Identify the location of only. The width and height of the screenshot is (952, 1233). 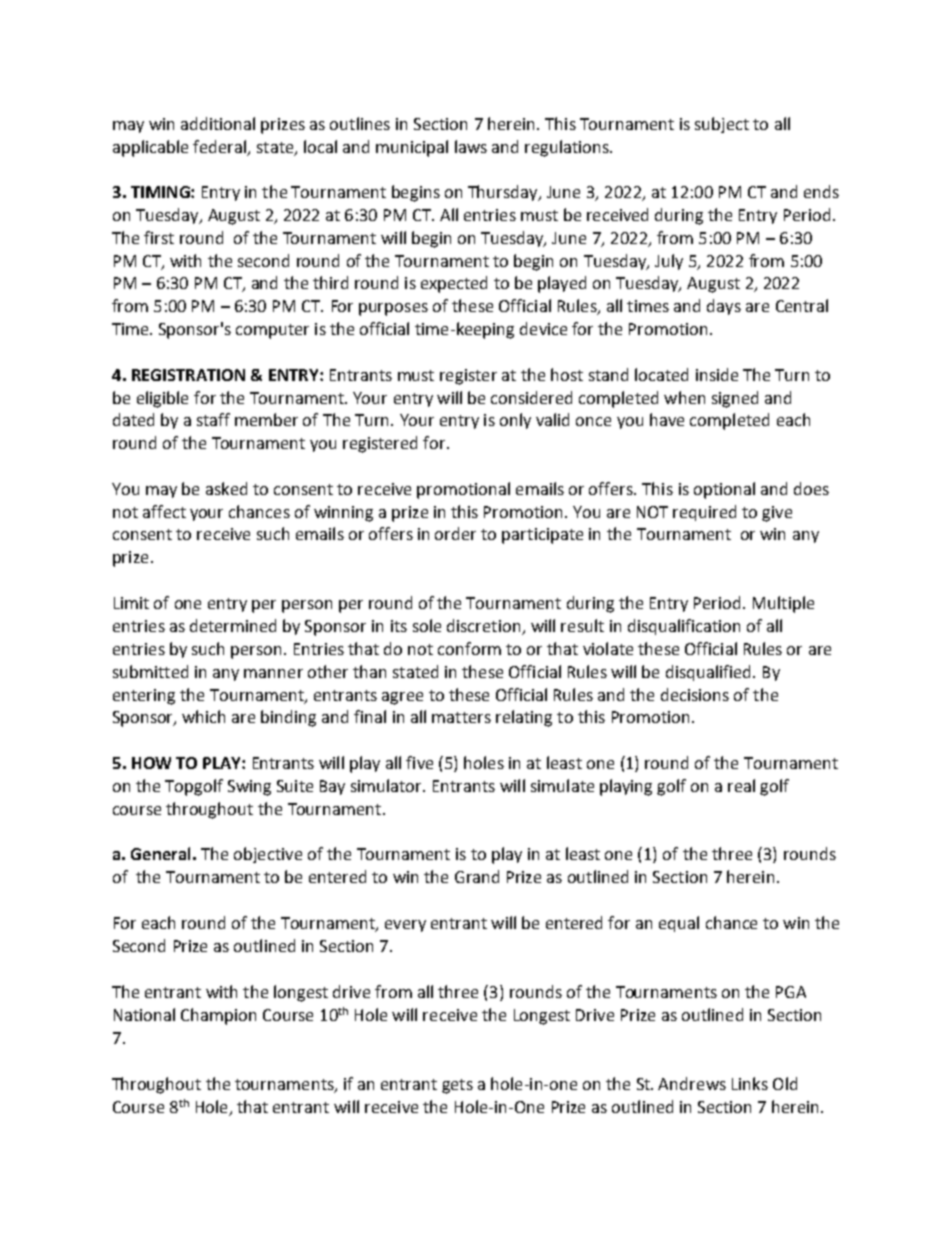
(515, 421).
